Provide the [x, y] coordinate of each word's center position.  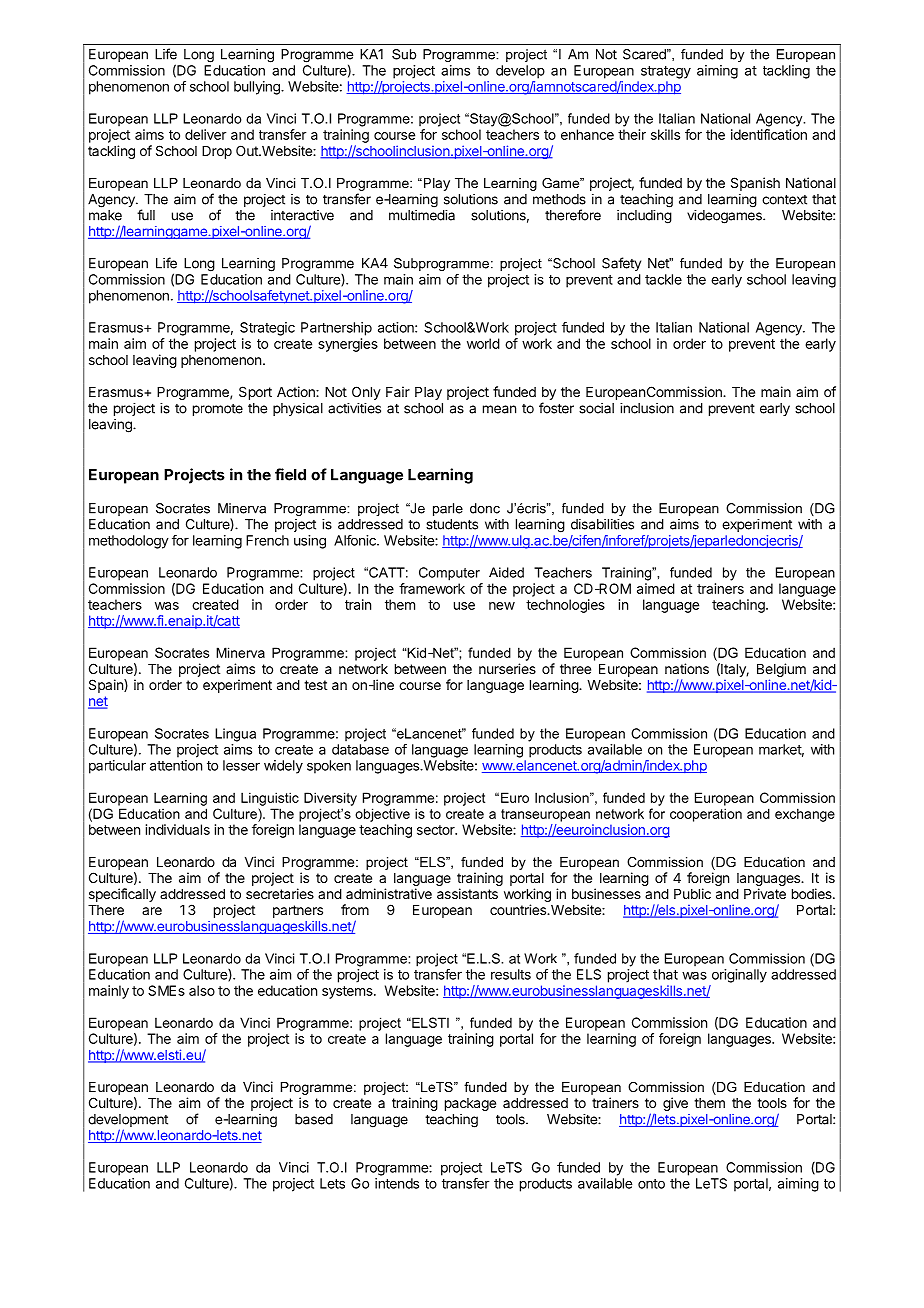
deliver [205, 134]
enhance [587, 134]
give [675, 1104]
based [314, 1119]
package [470, 1104]
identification [769, 134]
